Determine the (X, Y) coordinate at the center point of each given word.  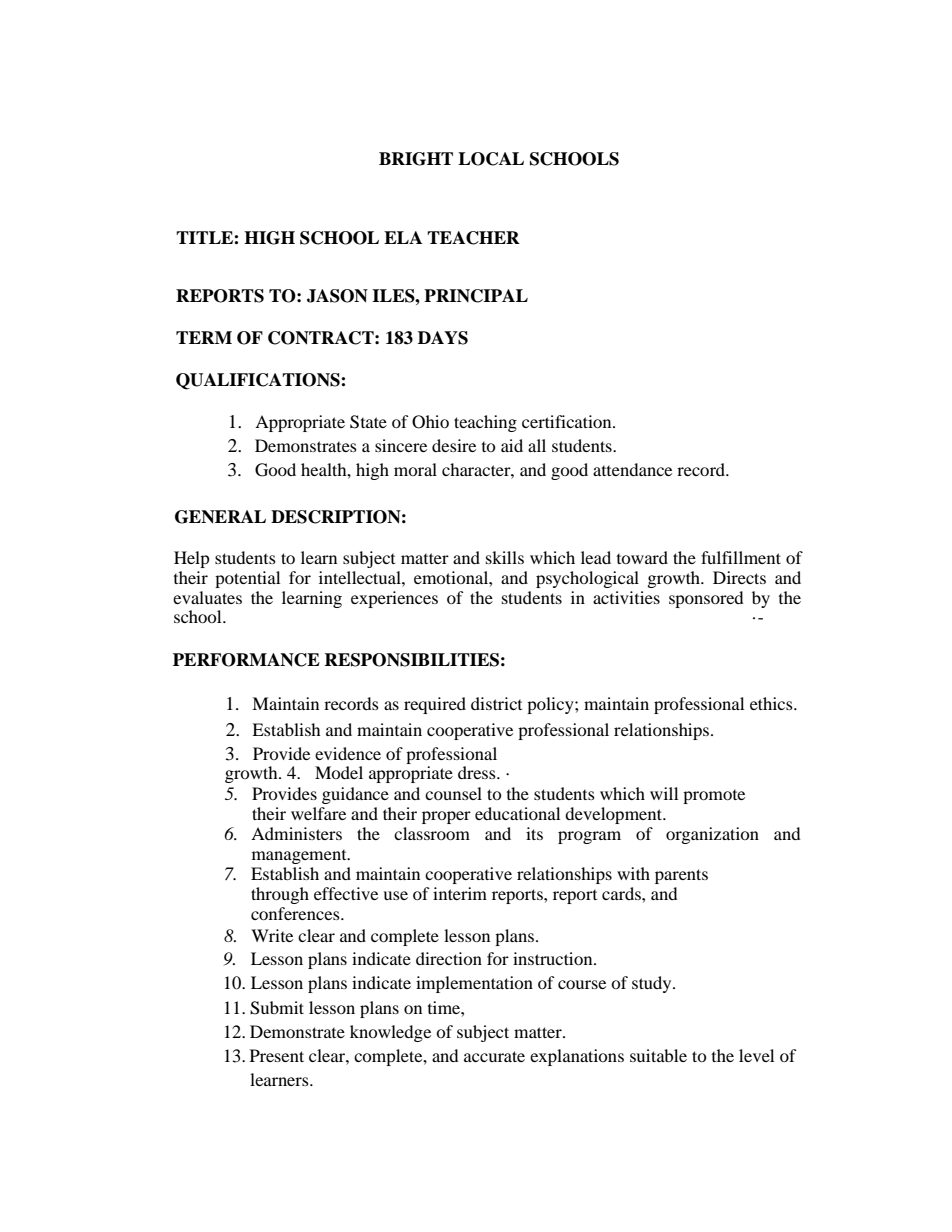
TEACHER (473, 238)
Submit (277, 1008)
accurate (494, 1056)
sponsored (706, 599)
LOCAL (491, 159)
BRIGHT (416, 159)
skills (505, 557)
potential (247, 579)
